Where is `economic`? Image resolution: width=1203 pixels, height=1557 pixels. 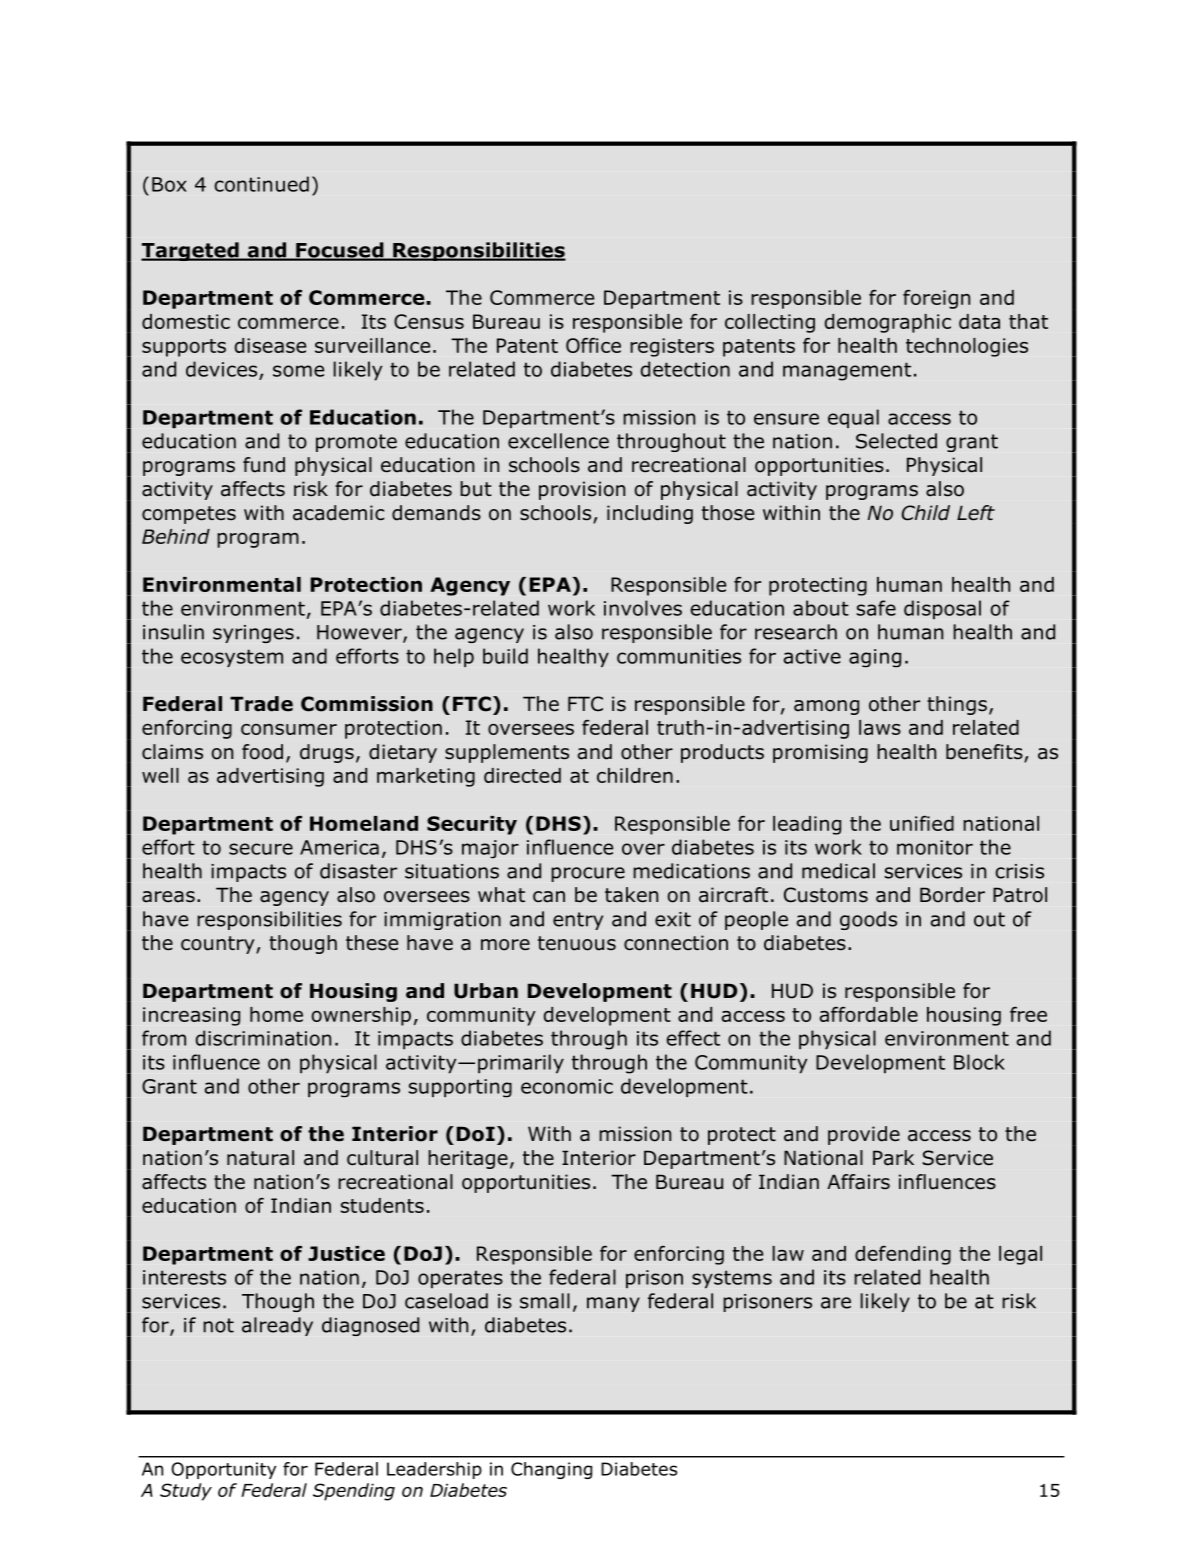
economic is located at coordinates (567, 1086).
